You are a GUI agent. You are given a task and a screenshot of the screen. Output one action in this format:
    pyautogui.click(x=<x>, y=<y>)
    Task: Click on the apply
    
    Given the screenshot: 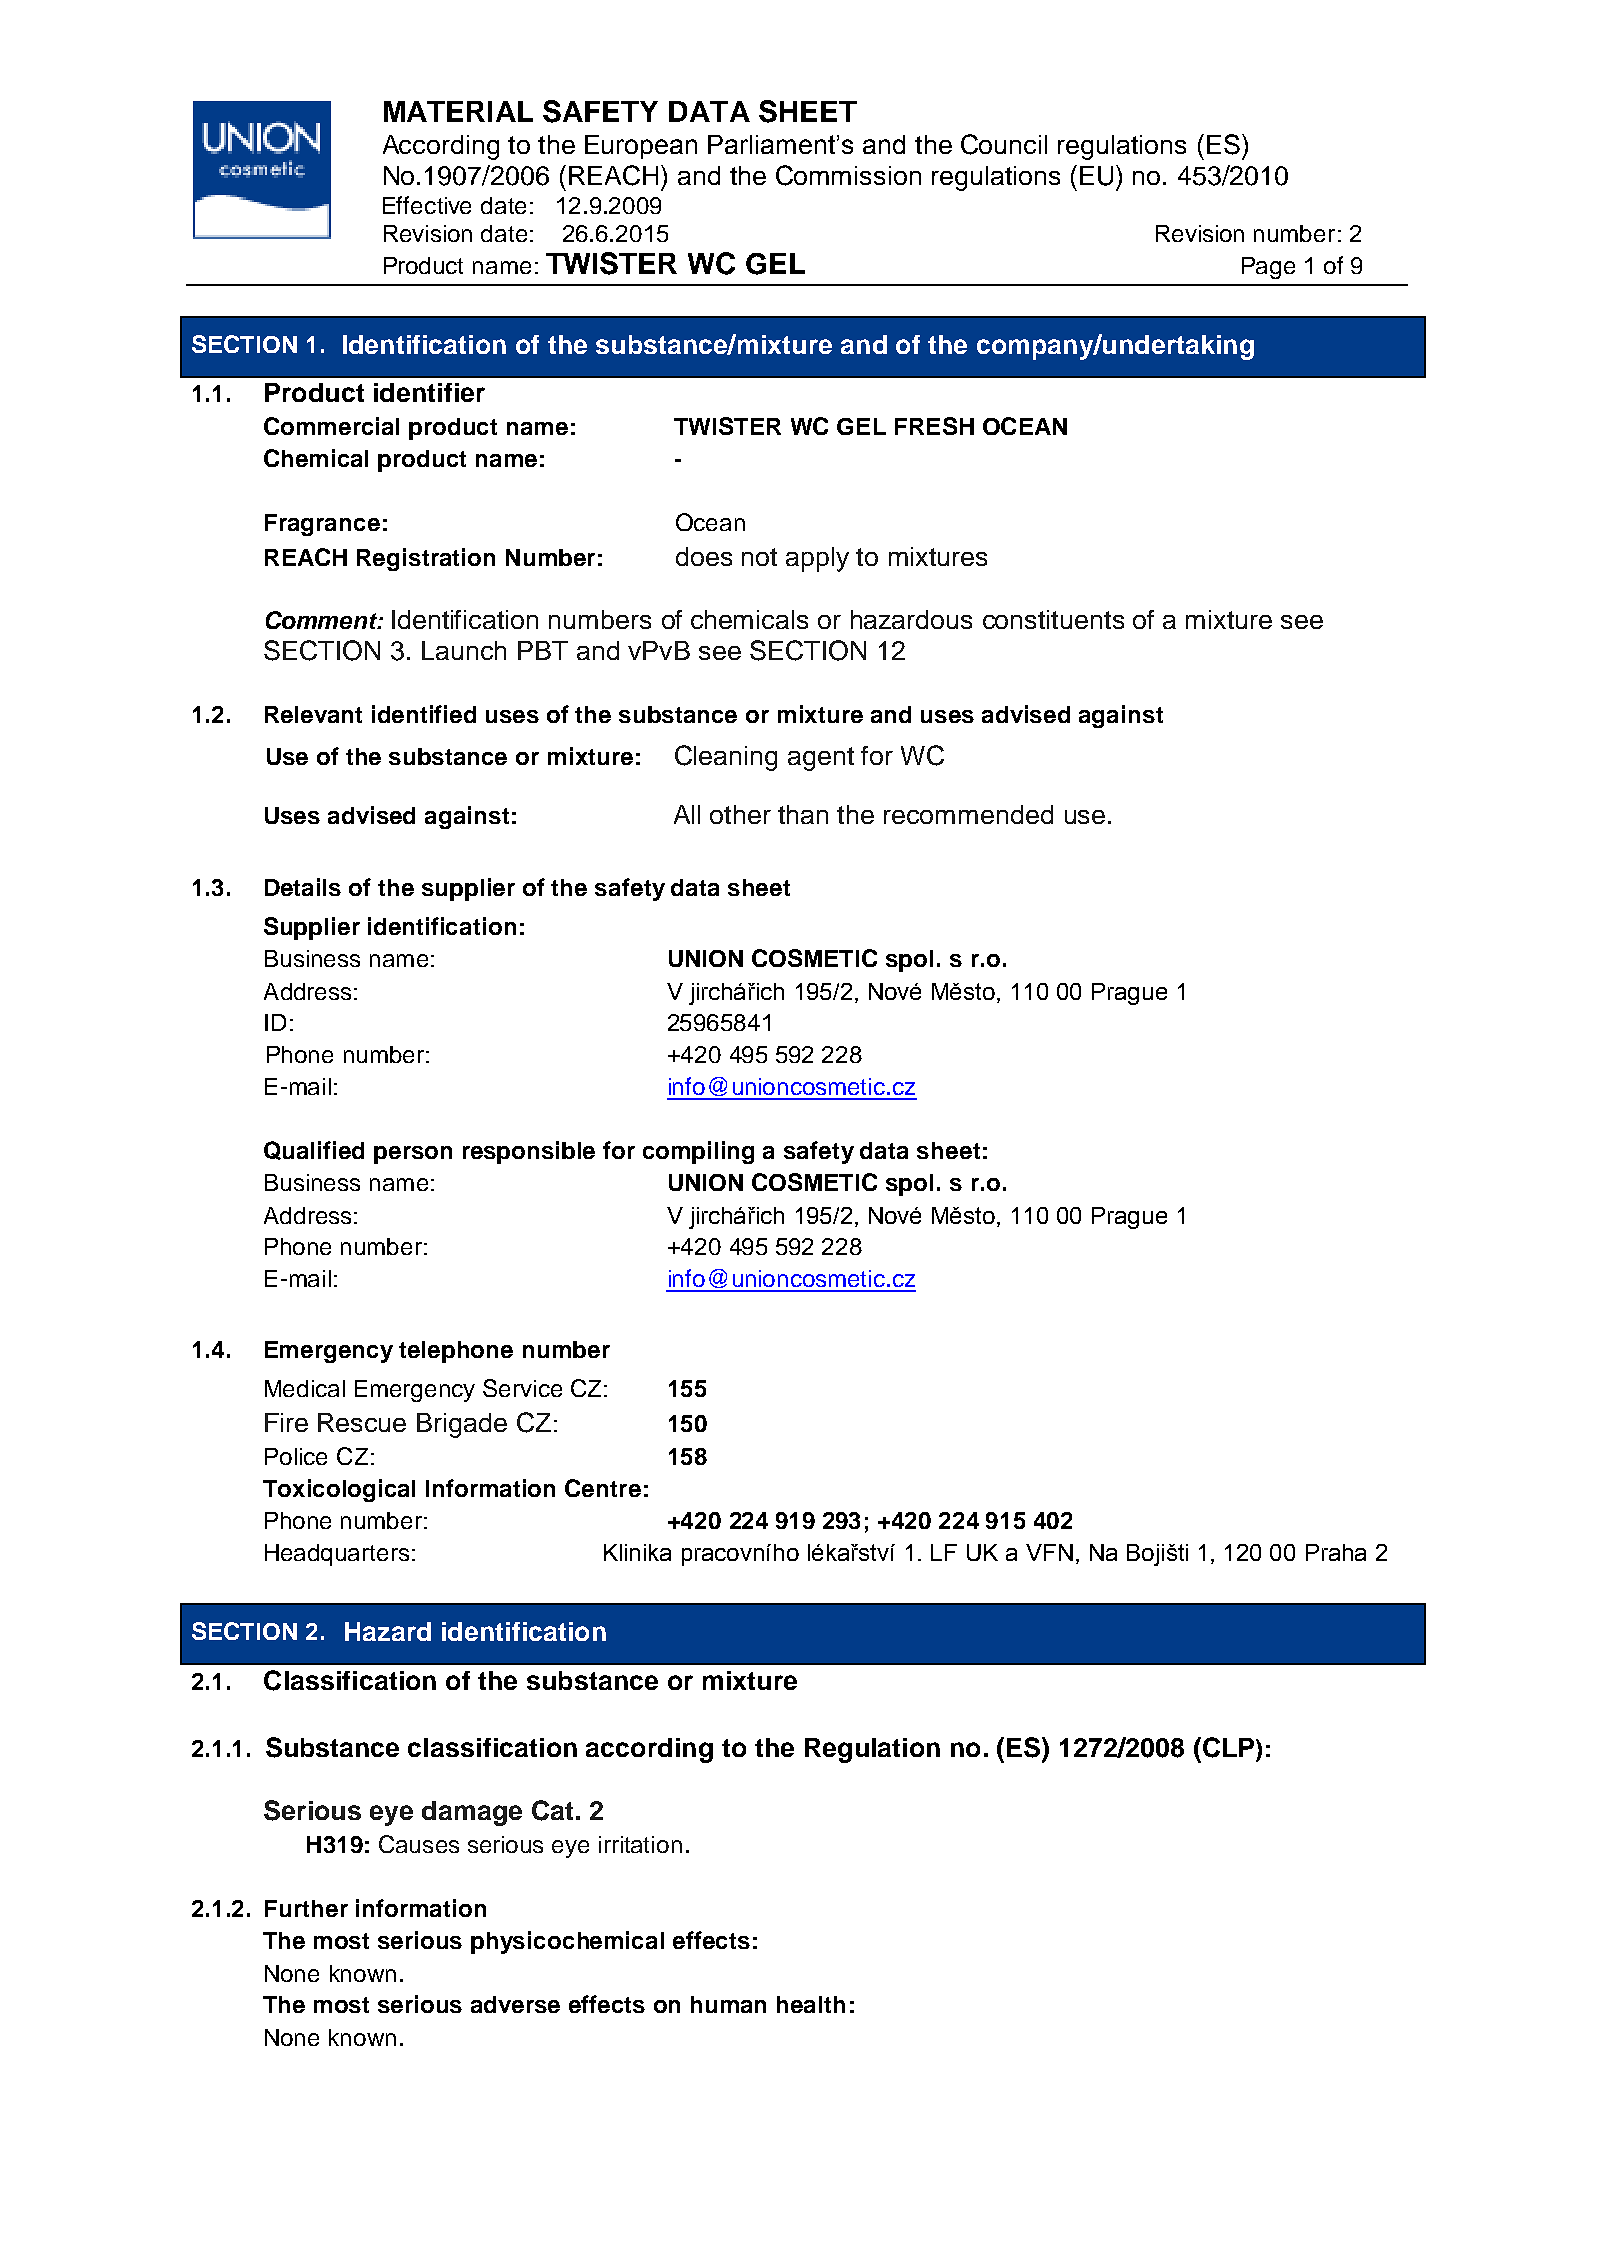 What is the action you would take?
    pyautogui.click(x=817, y=559)
